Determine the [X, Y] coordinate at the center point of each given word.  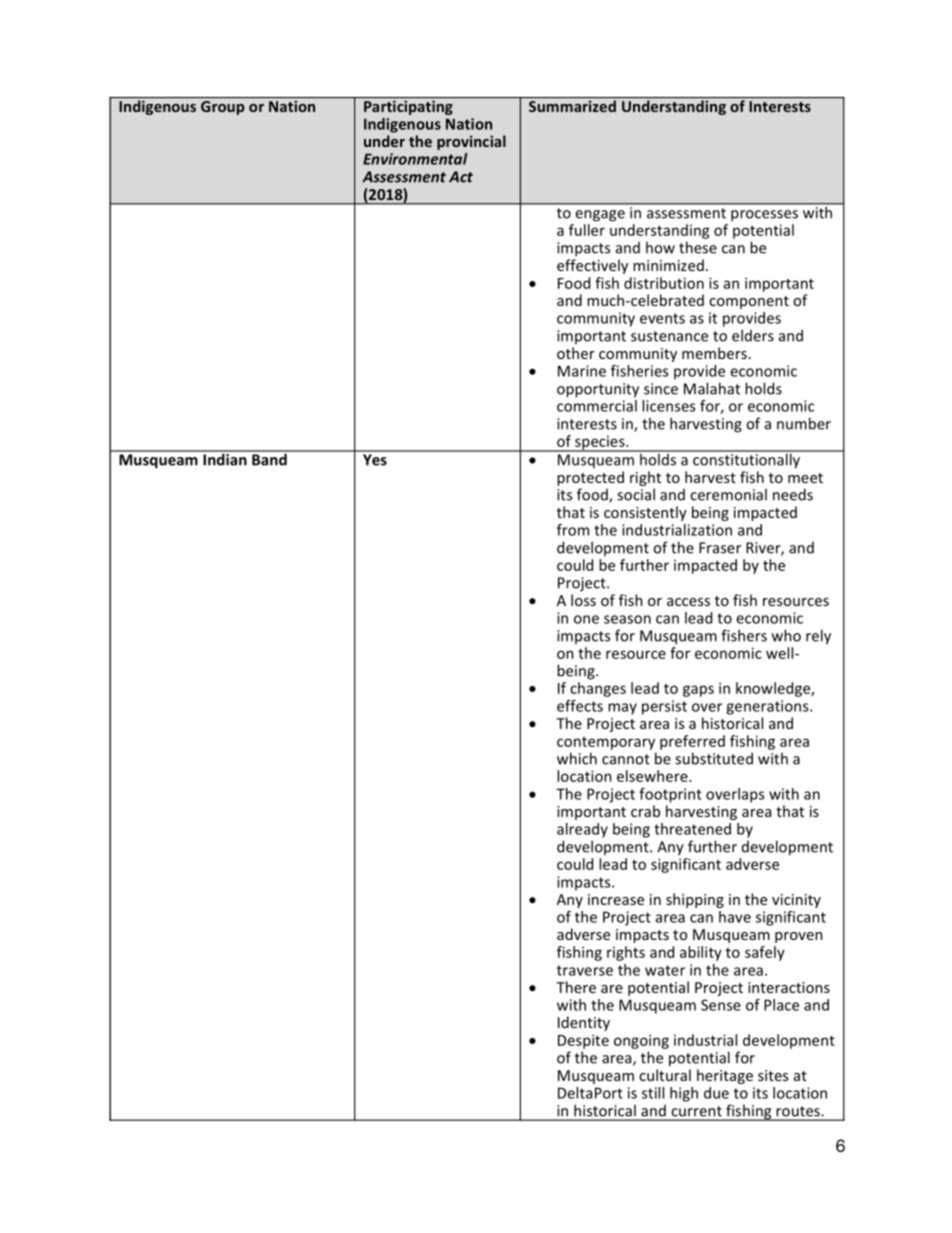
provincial [471, 142]
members [714, 353]
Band [269, 458]
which [577, 758]
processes [764, 215]
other [576, 353]
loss [583, 600]
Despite [583, 1041]
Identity [584, 1023]
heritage [725, 1076]
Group [222, 108]
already [582, 830]
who [786, 635]
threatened [692, 829]
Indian [225, 458]
